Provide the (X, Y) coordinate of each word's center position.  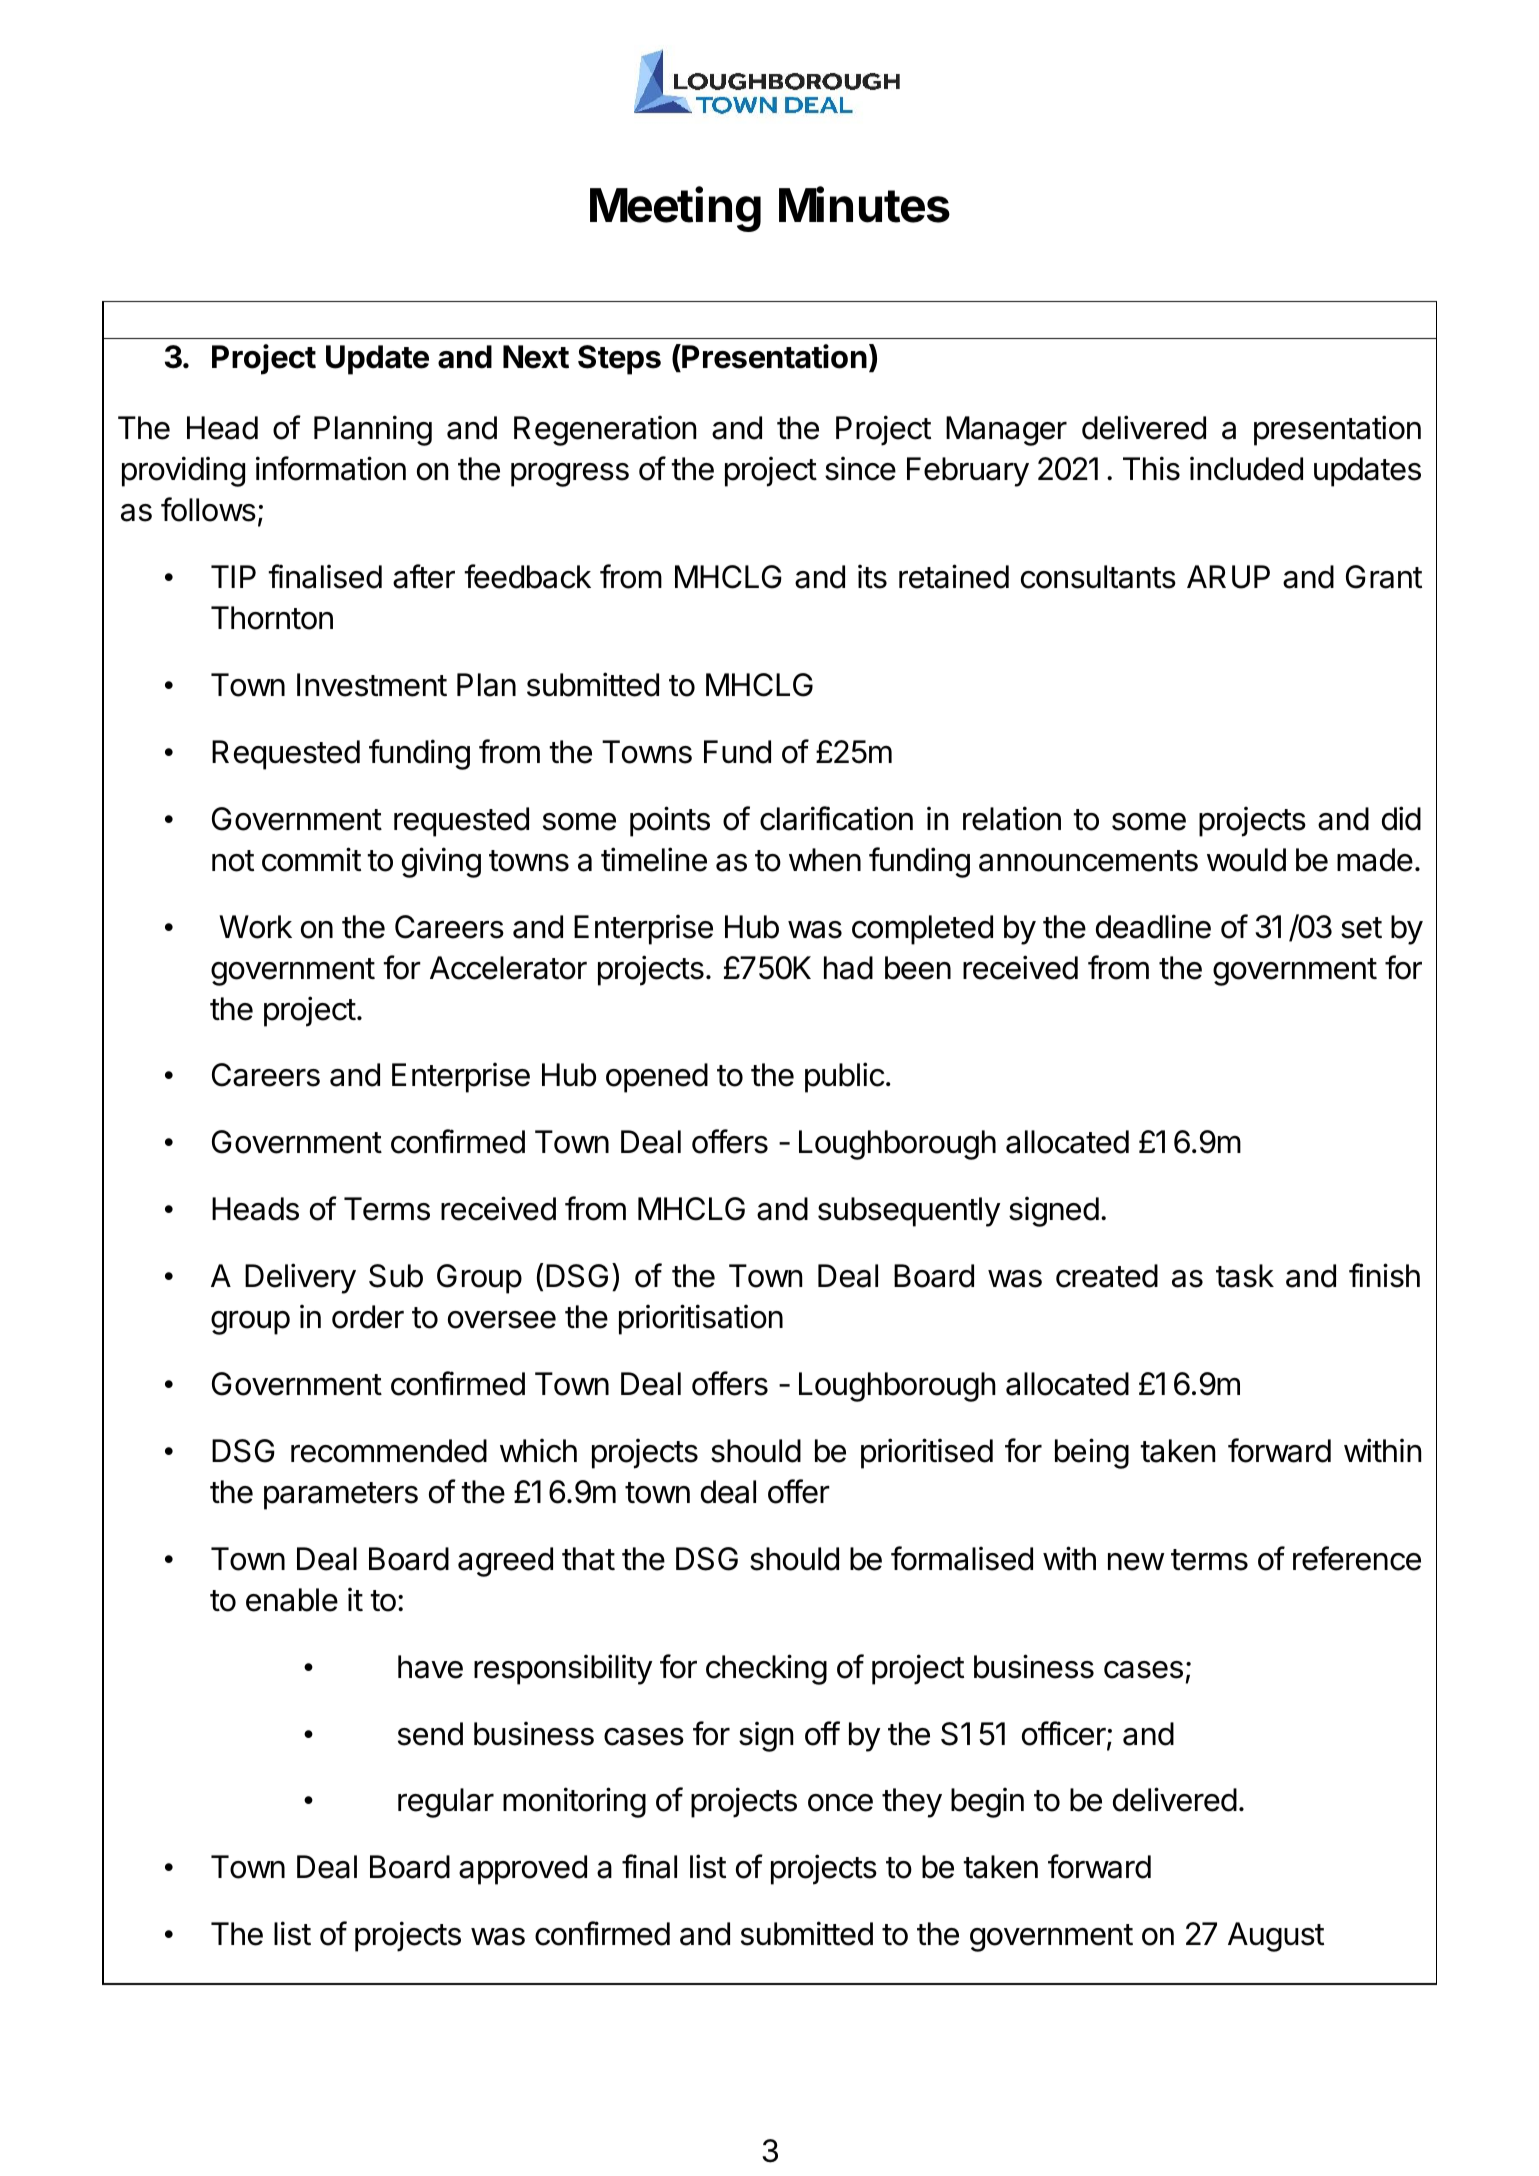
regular (446, 1803)
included (1246, 468)
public (844, 1077)
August (1276, 1937)
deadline (1153, 926)
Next (536, 357)
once (840, 1803)
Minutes (864, 204)
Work (255, 927)
